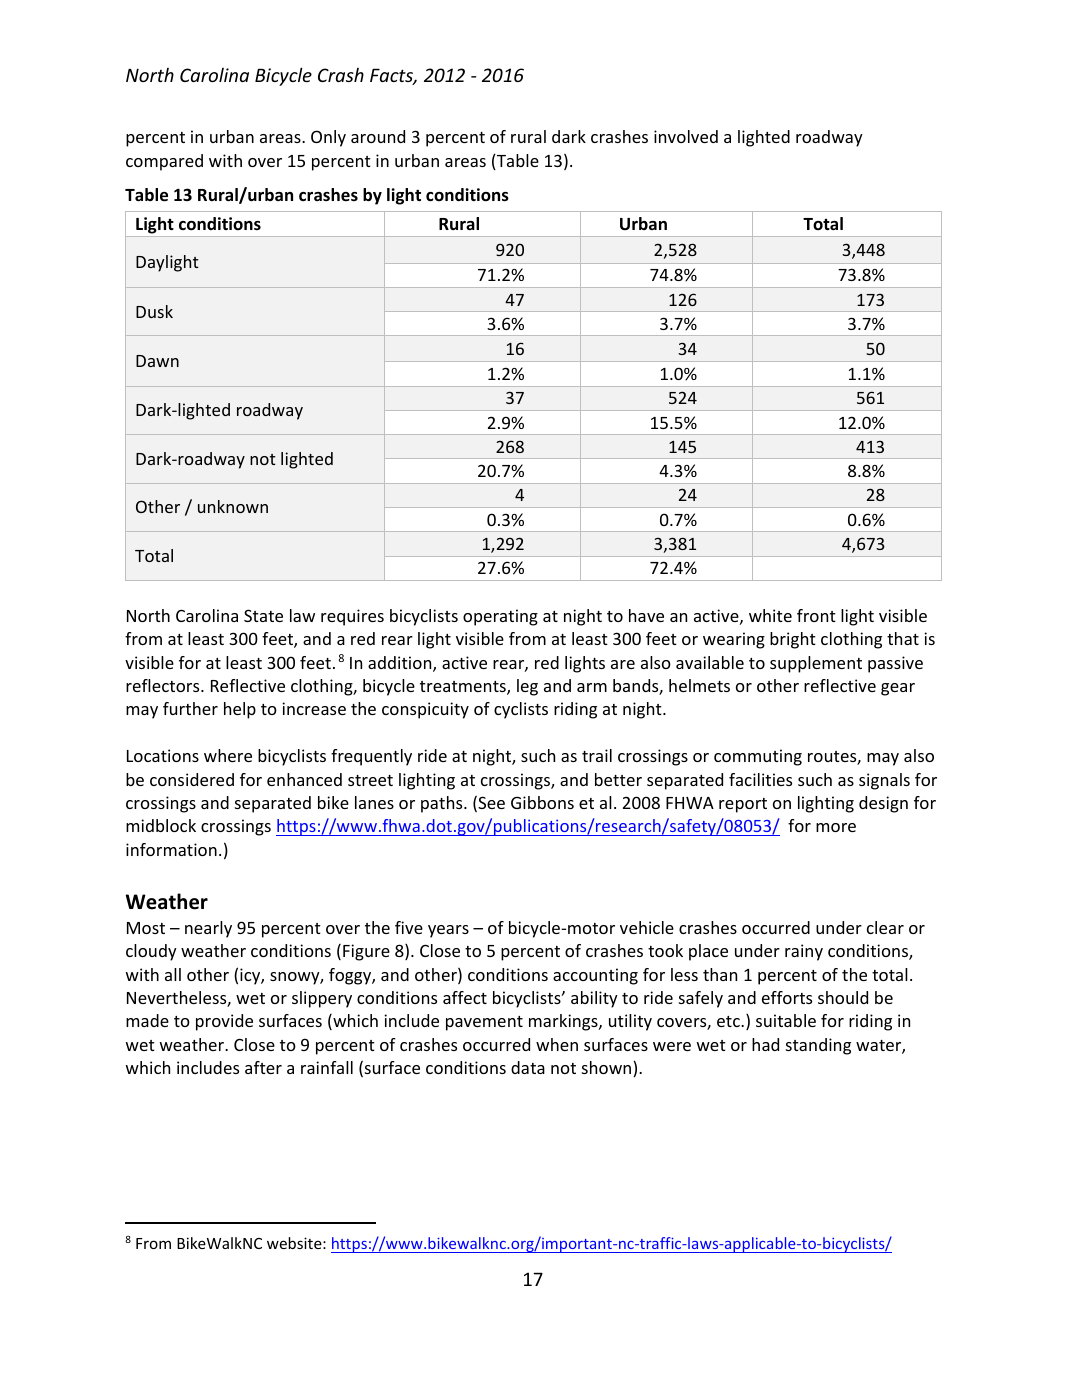 This image has width=1066, height=1380. What do you see at coordinates (171, 849) in the image?
I see `information` at bounding box center [171, 849].
